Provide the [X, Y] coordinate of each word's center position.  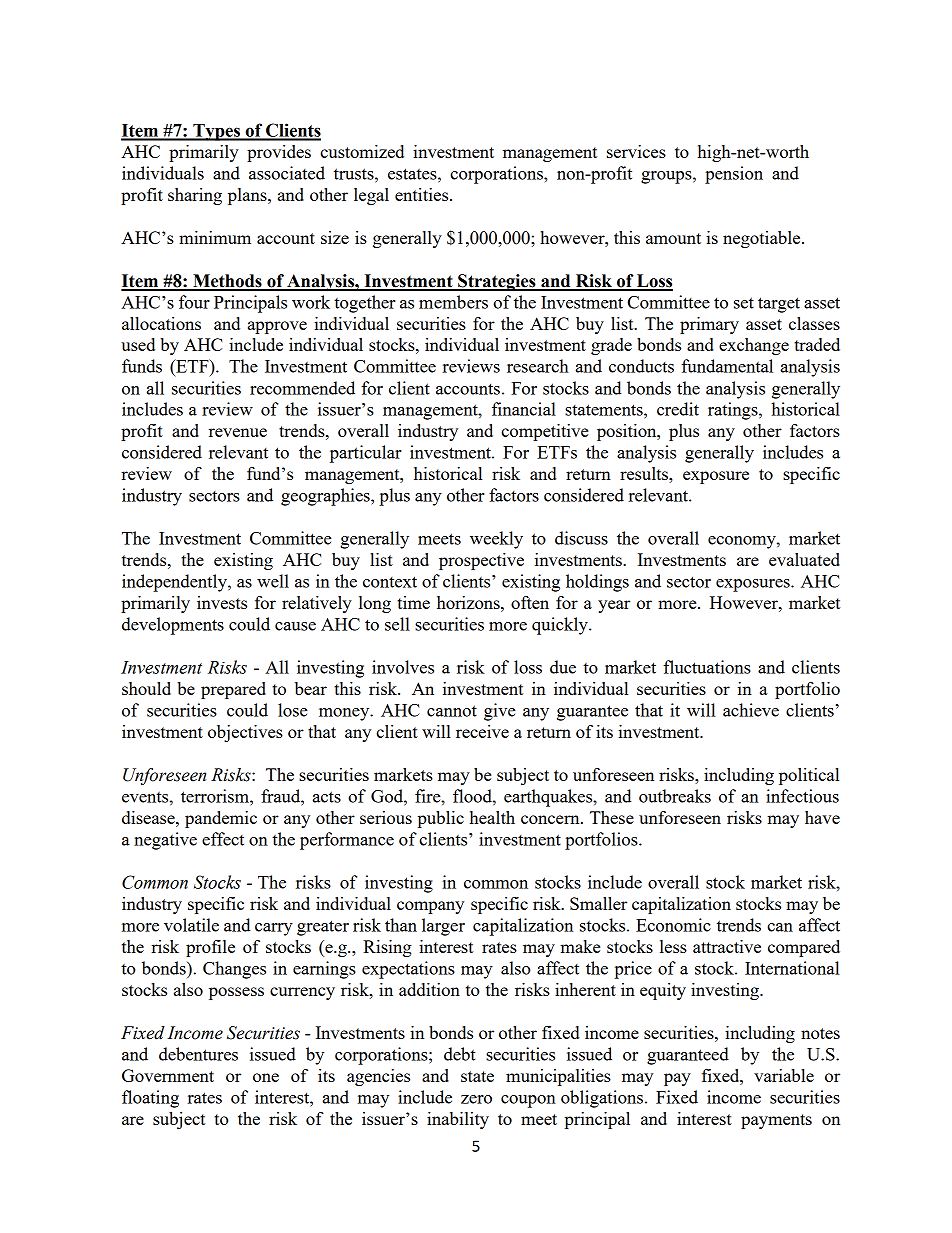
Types [216, 132]
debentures [198, 1054]
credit [678, 409]
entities [423, 194]
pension [734, 175]
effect [223, 839]
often [530, 602]
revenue [238, 432]
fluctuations [707, 667]
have [822, 817]
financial [524, 409]
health [492, 817]
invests [222, 602]
